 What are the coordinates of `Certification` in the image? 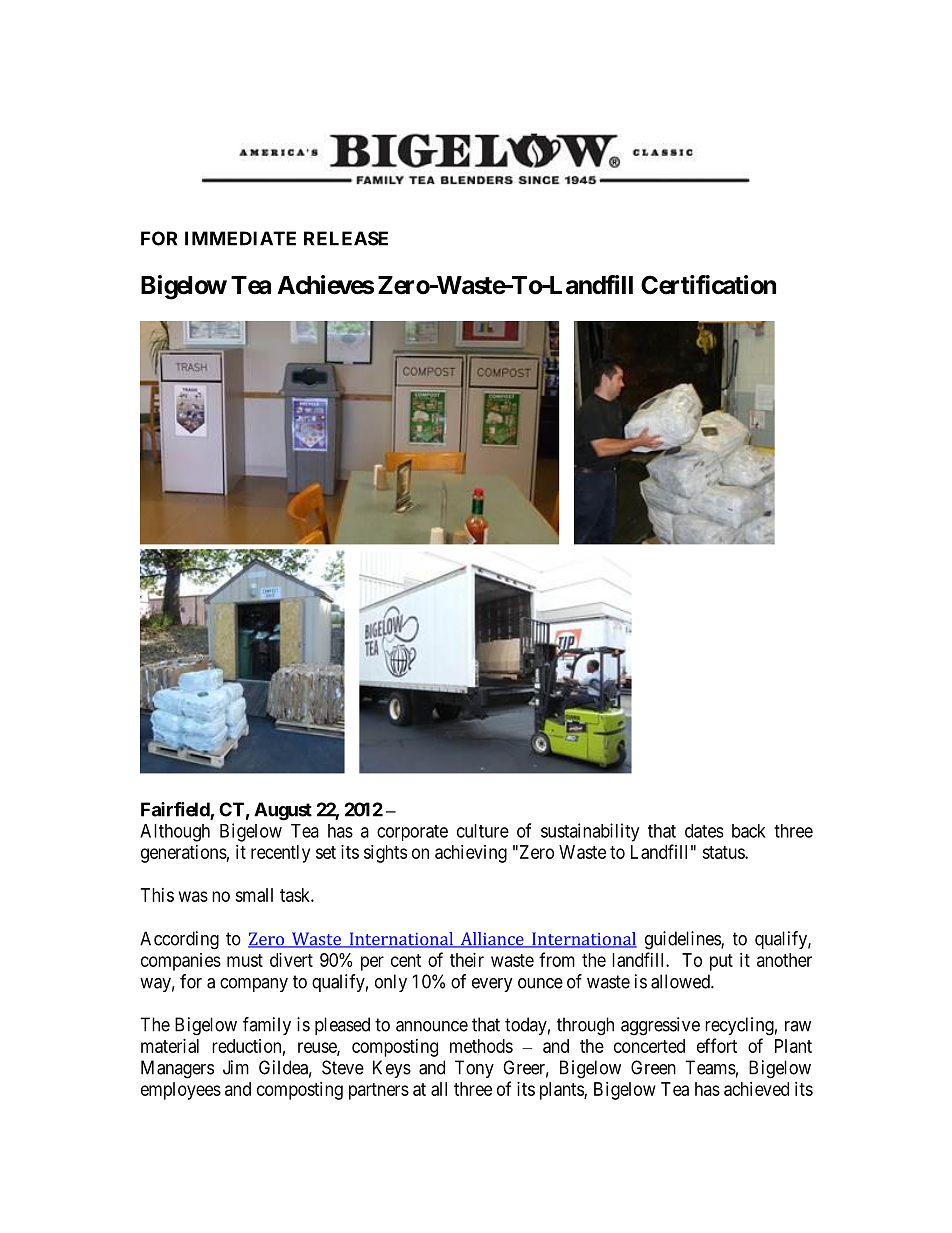 It's located at (708, 285).
